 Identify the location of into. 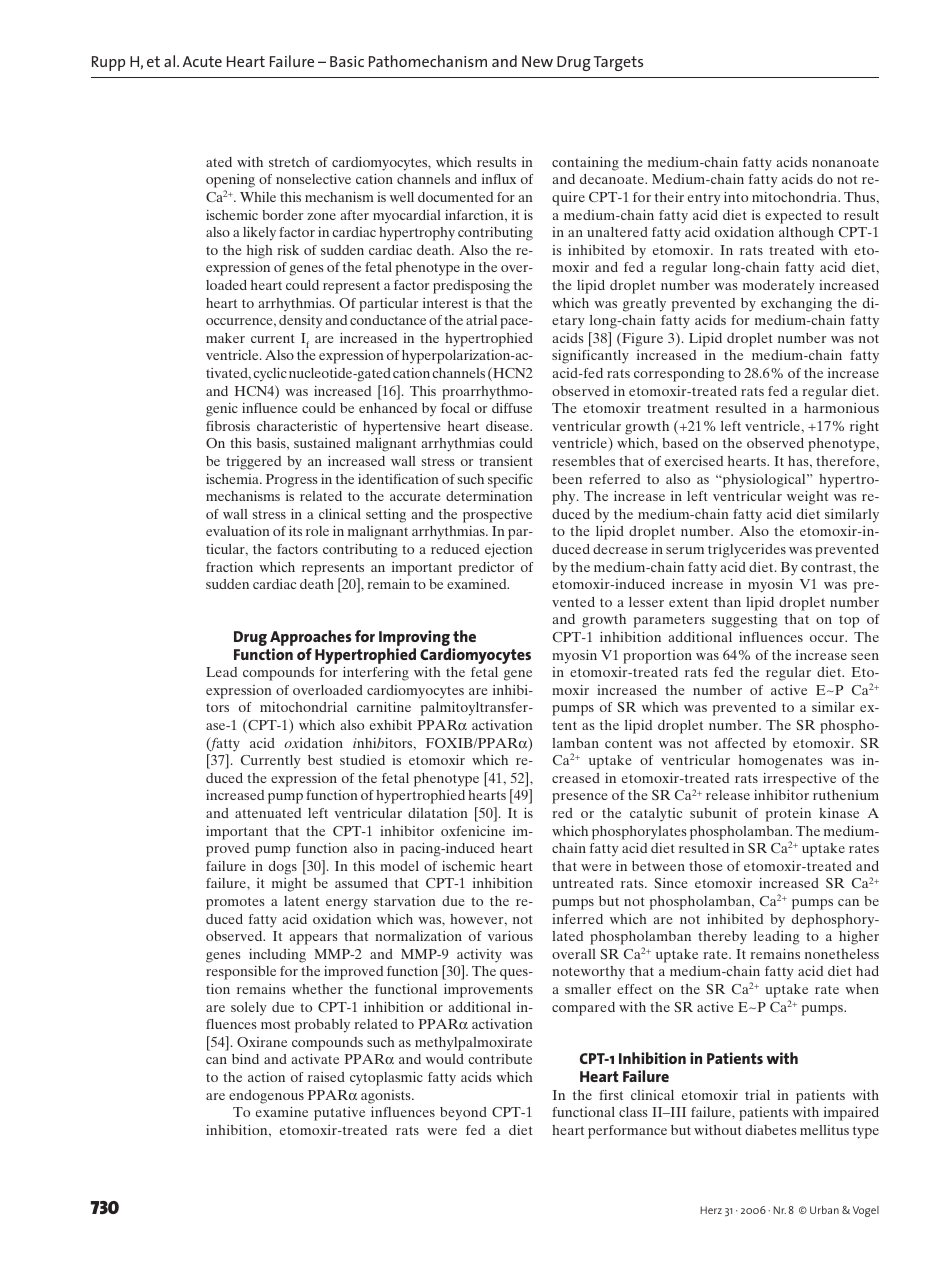
(736, 197).
